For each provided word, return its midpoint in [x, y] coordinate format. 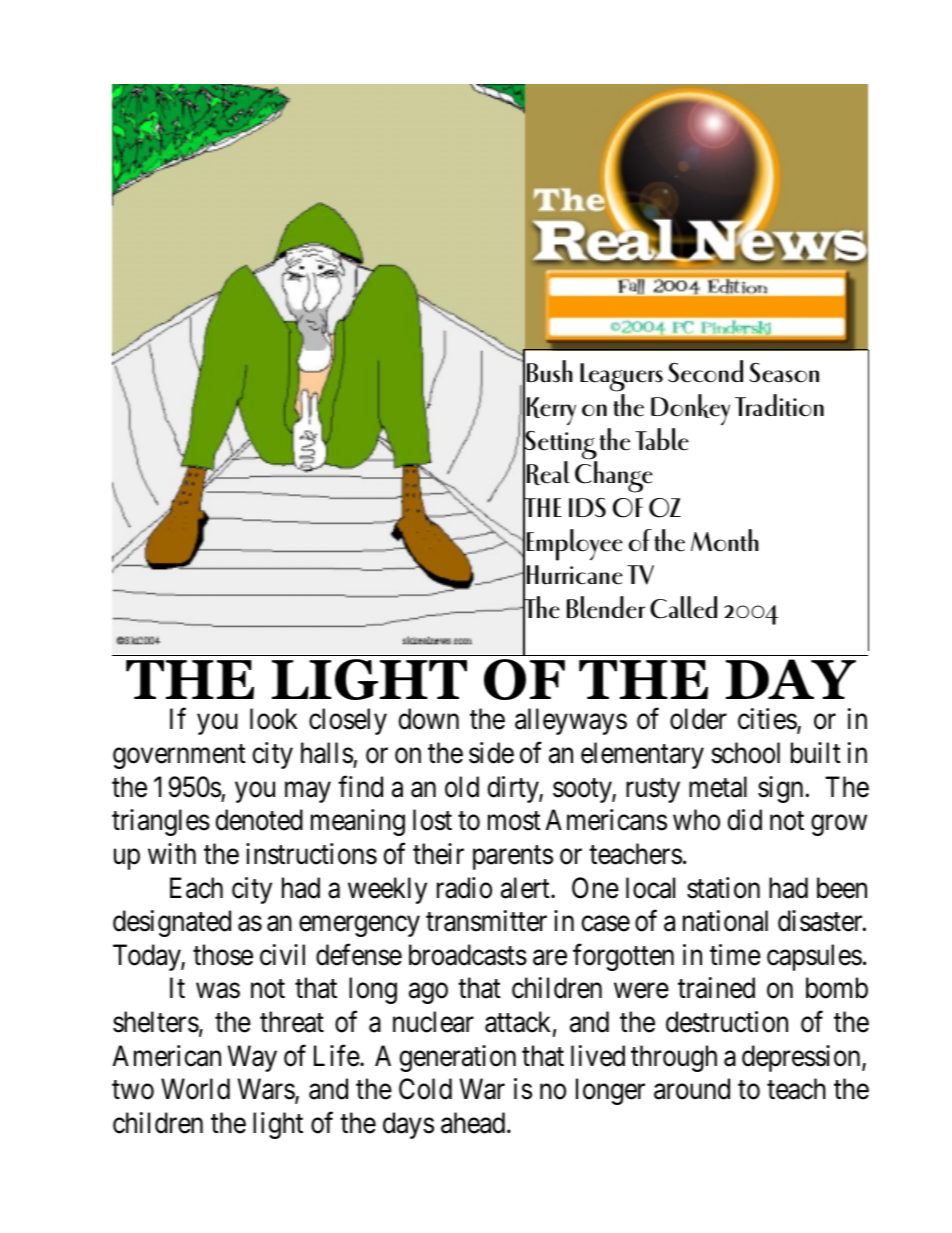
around [692, 1089]
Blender [606, 607]
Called [683, 607]
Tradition [779, 405]
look [274, 719]
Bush [550, 371]
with [172, 853]
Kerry [551, 411]
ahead [474, 1123]
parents [513, 858]
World [195, 1089]
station [723, 888]
